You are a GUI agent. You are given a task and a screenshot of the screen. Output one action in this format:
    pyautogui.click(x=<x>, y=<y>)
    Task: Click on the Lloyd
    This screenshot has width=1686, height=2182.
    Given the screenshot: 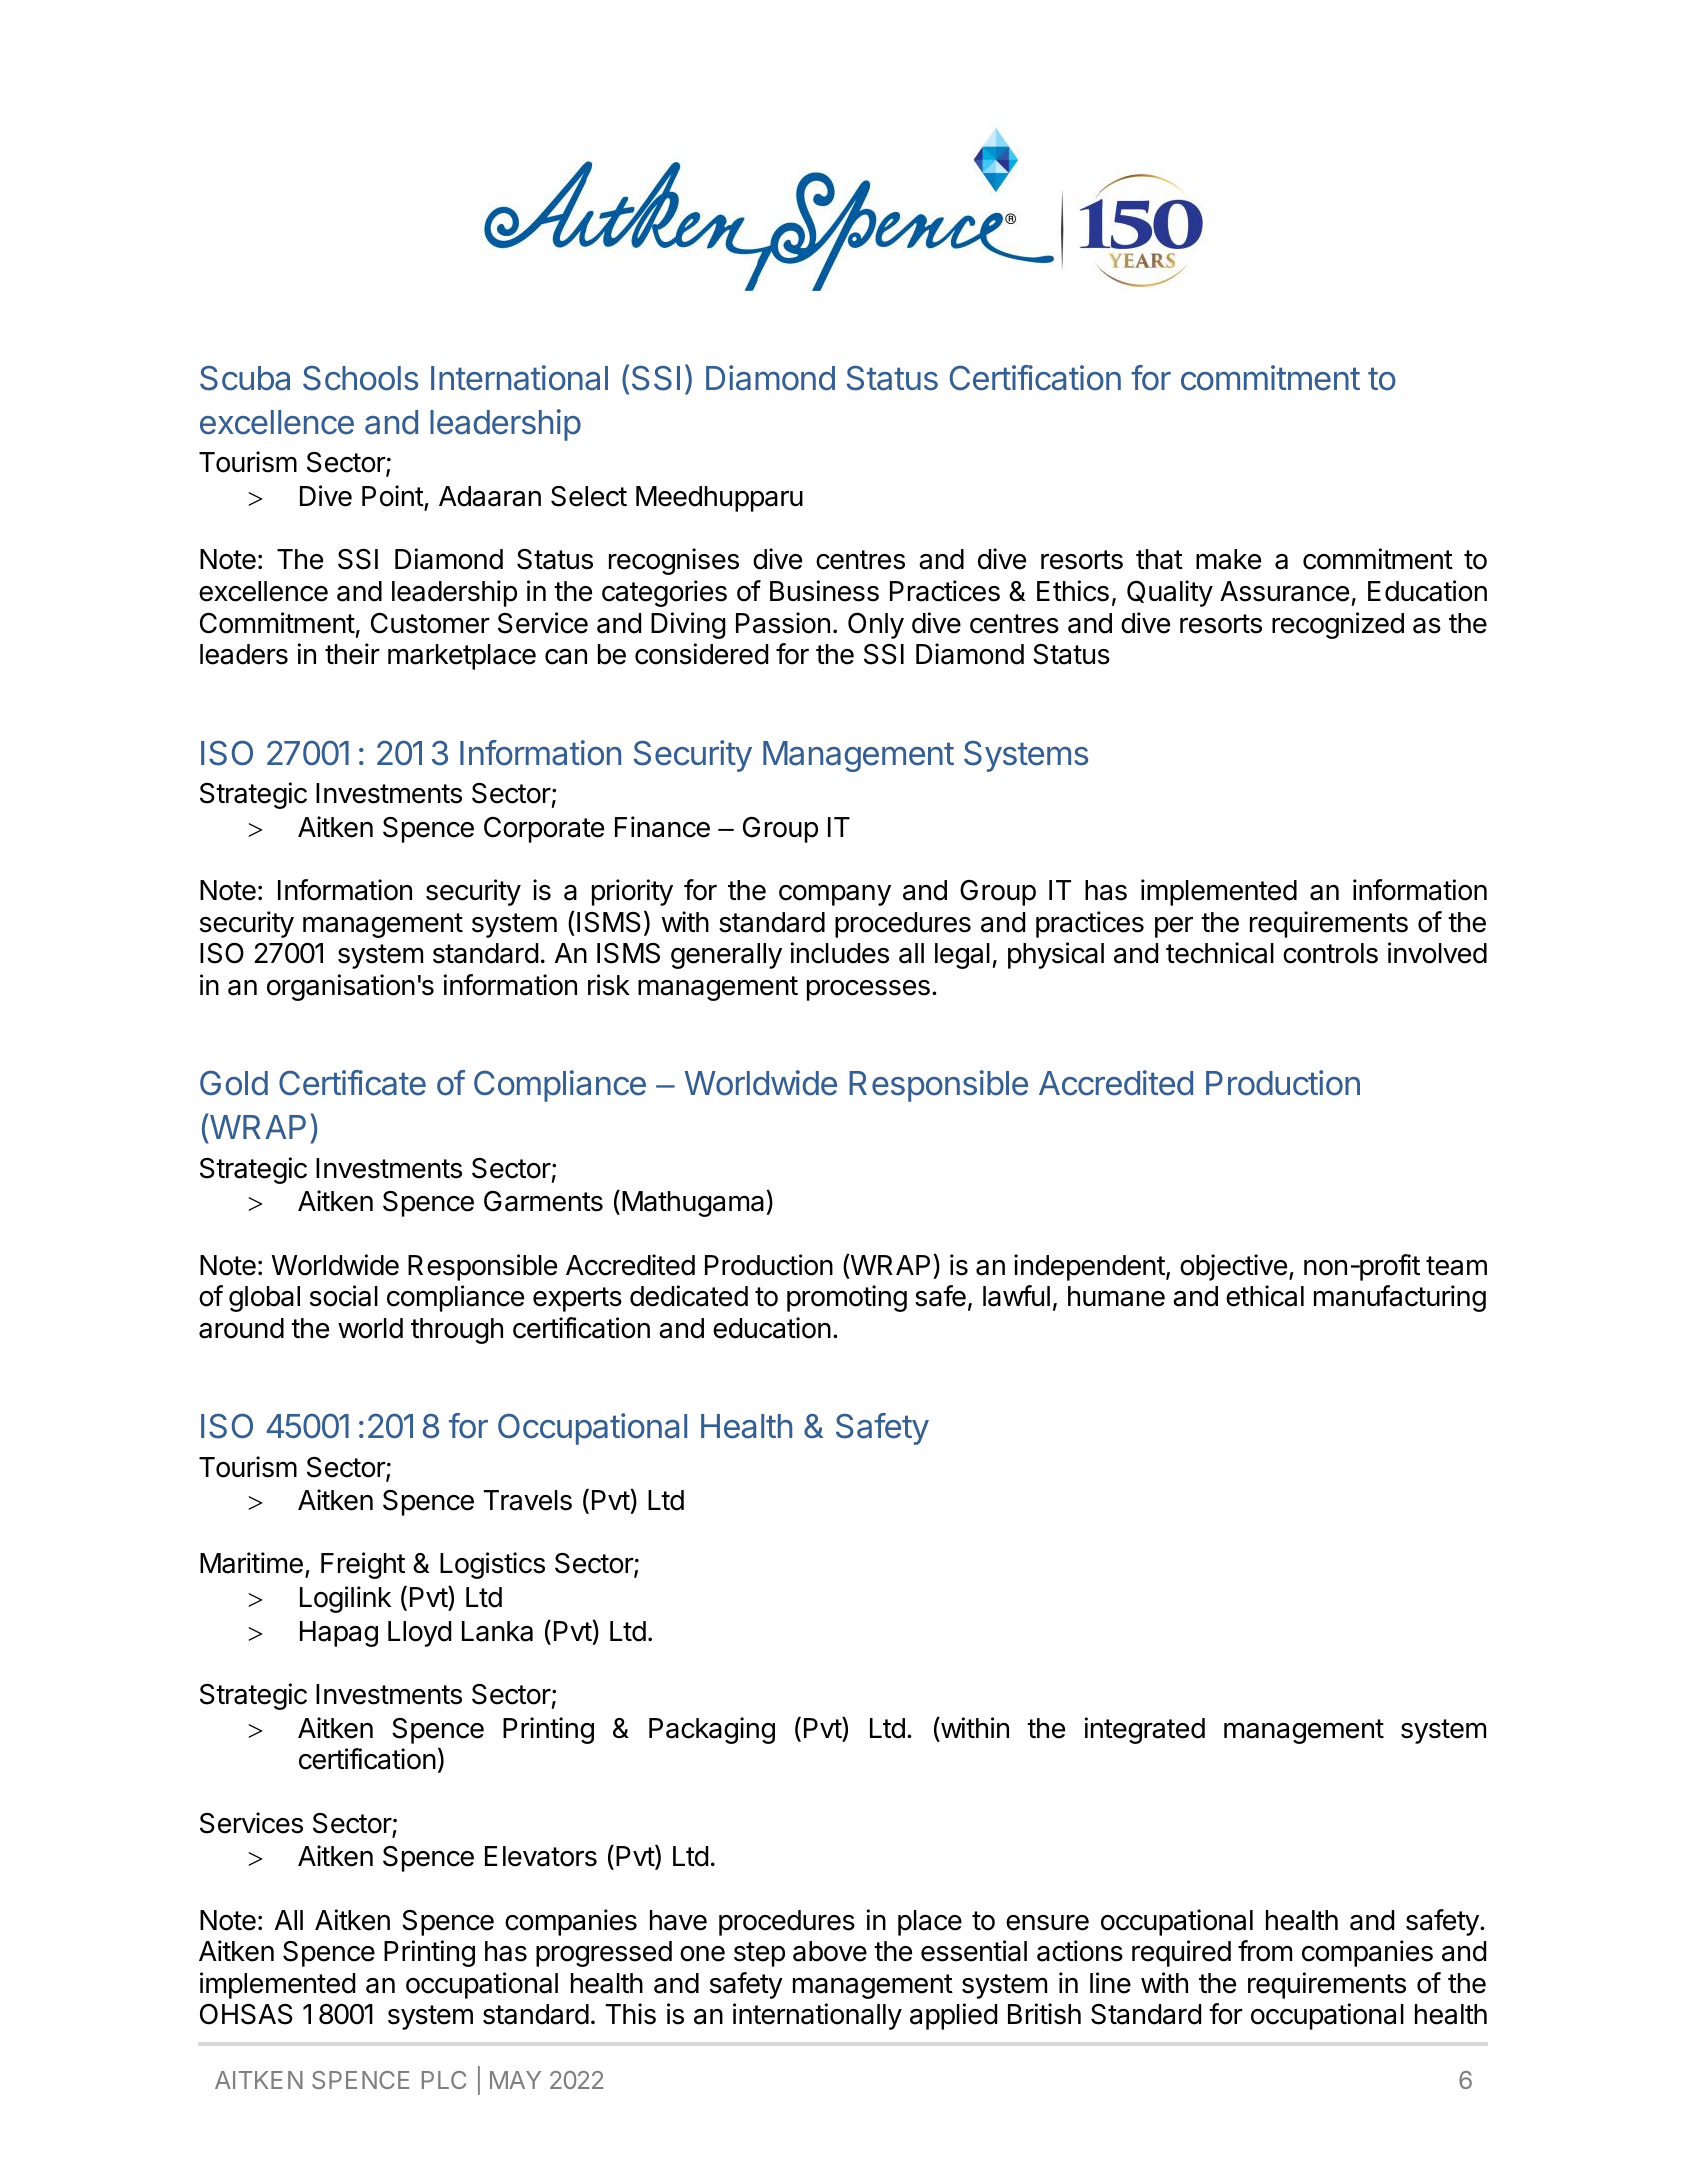 What is the action you would take?
    pyautogui.click(x=419, y=1634)
